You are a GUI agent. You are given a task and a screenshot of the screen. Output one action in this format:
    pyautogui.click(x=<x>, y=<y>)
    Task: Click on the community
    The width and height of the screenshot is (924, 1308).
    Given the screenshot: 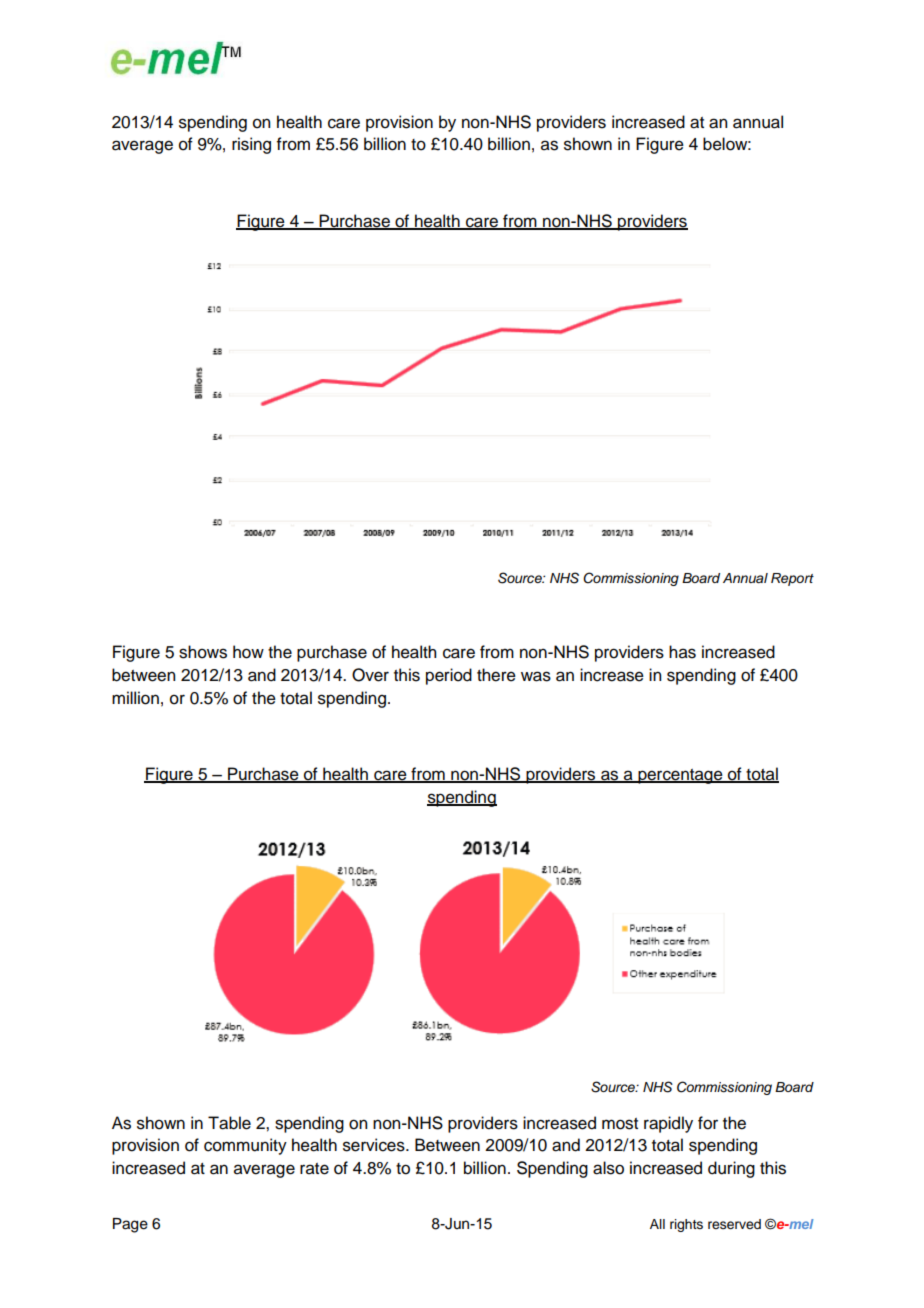 What is the action you would take?
    pyautogui.click(x=245, y=1146)
